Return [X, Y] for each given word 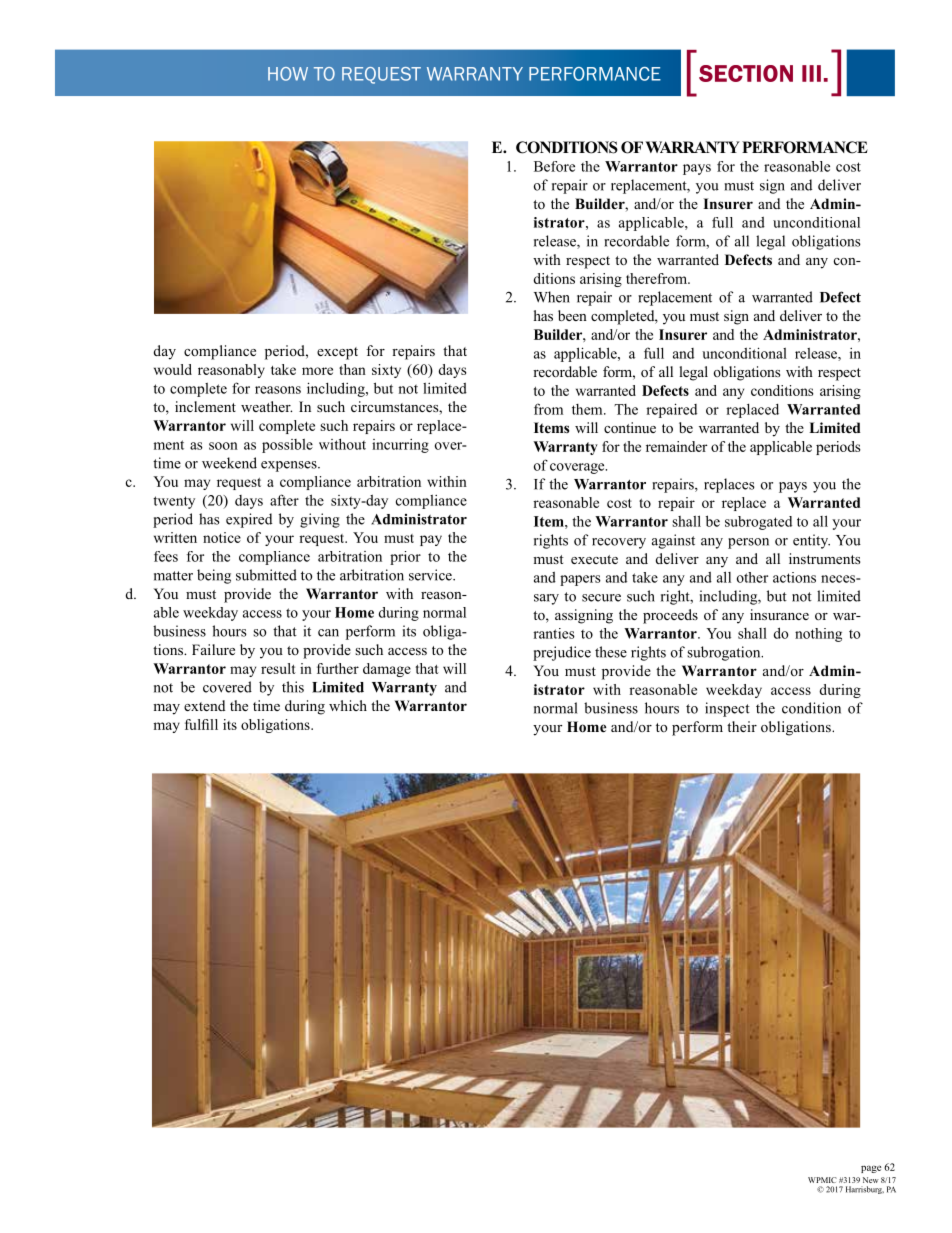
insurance [779, 614]
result [278, 668]
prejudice [562, 653]
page [871, 1169]
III [811, 73]
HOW [288, 74]
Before [554, 166]
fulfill [201, 724]
